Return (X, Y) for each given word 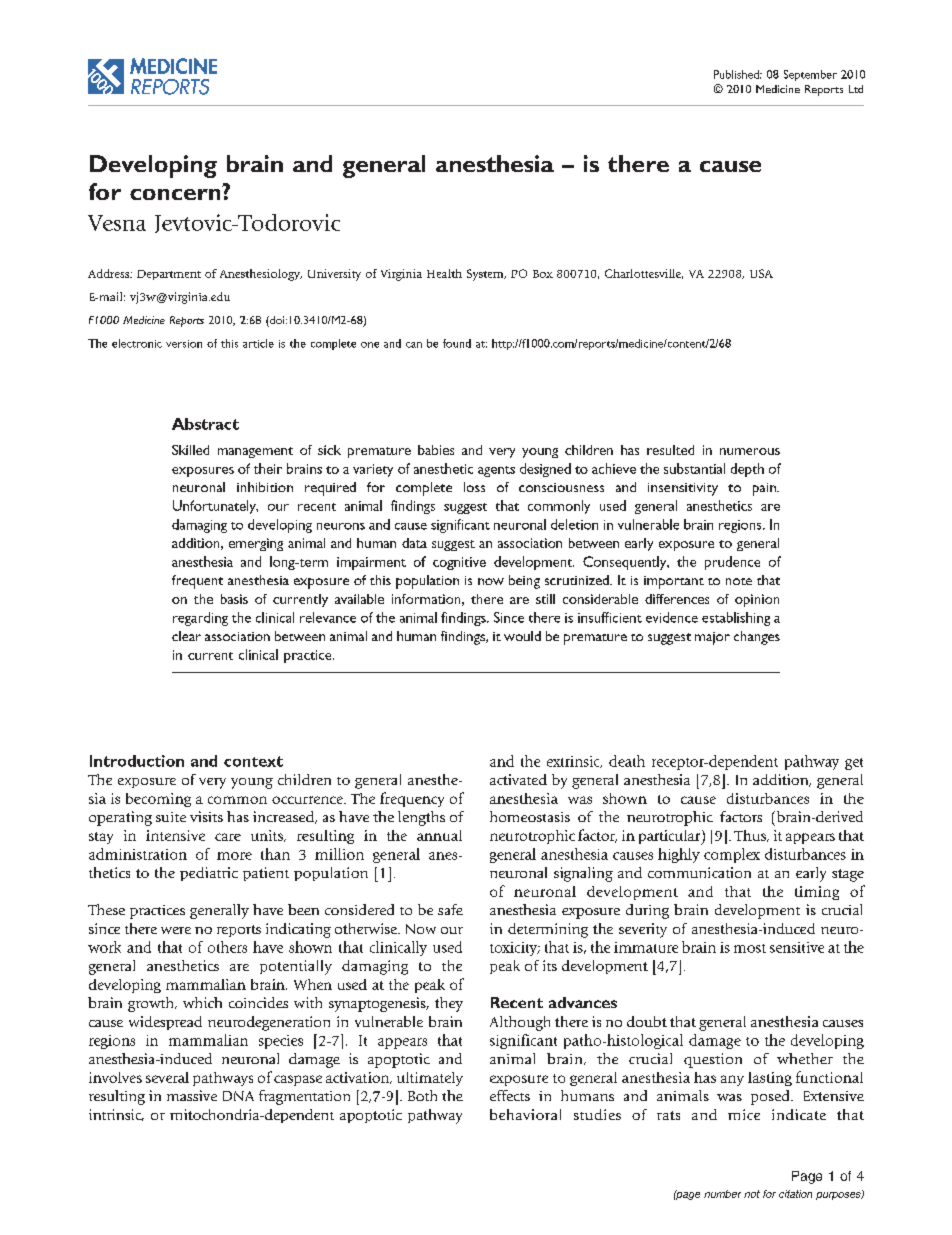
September (810, 75)
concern (176, 193)
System (486, 275)
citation (795, 1194)
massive (192, 1095)
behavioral (525, 1114)
